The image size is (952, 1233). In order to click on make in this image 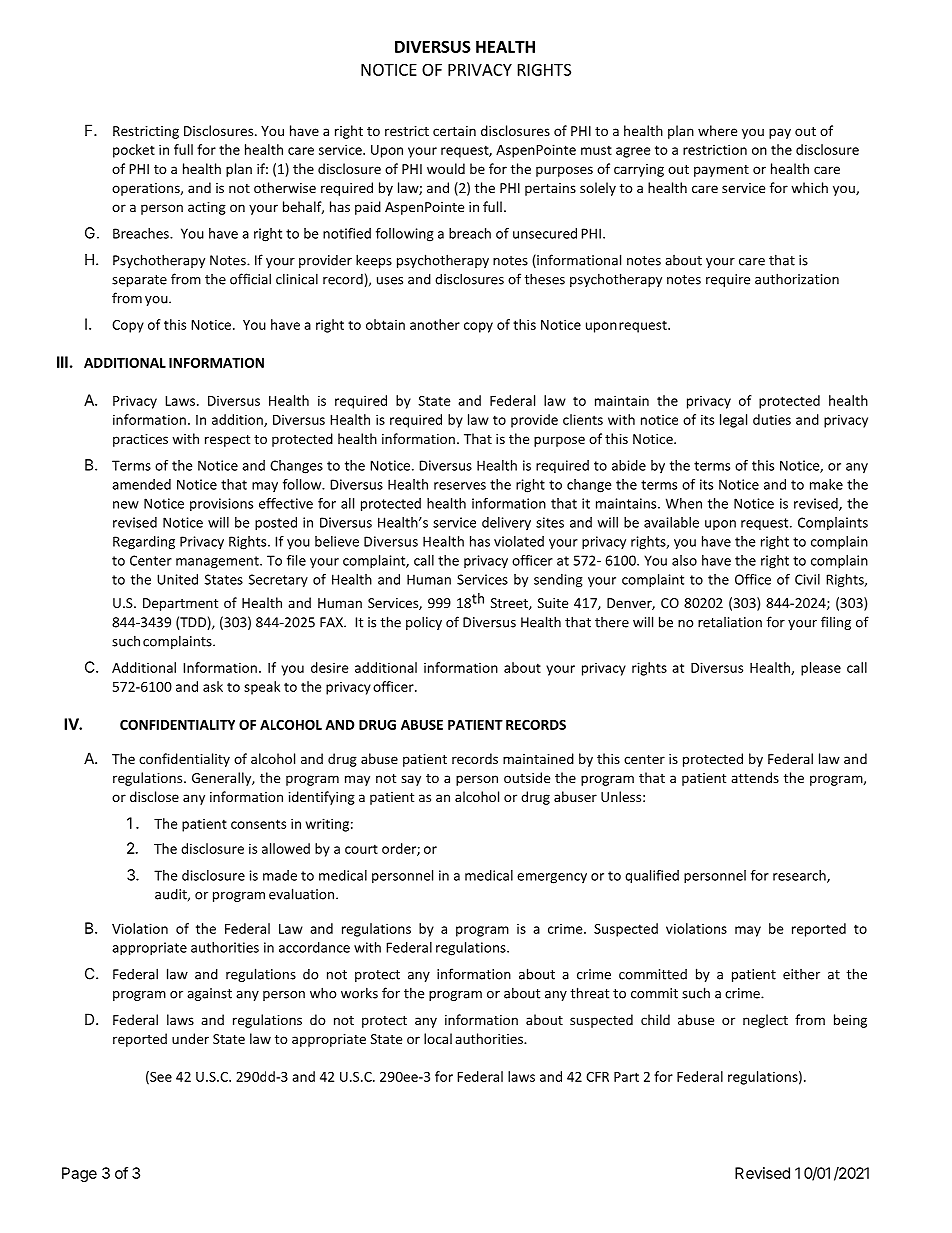, I will do `click(826, 484)`.
